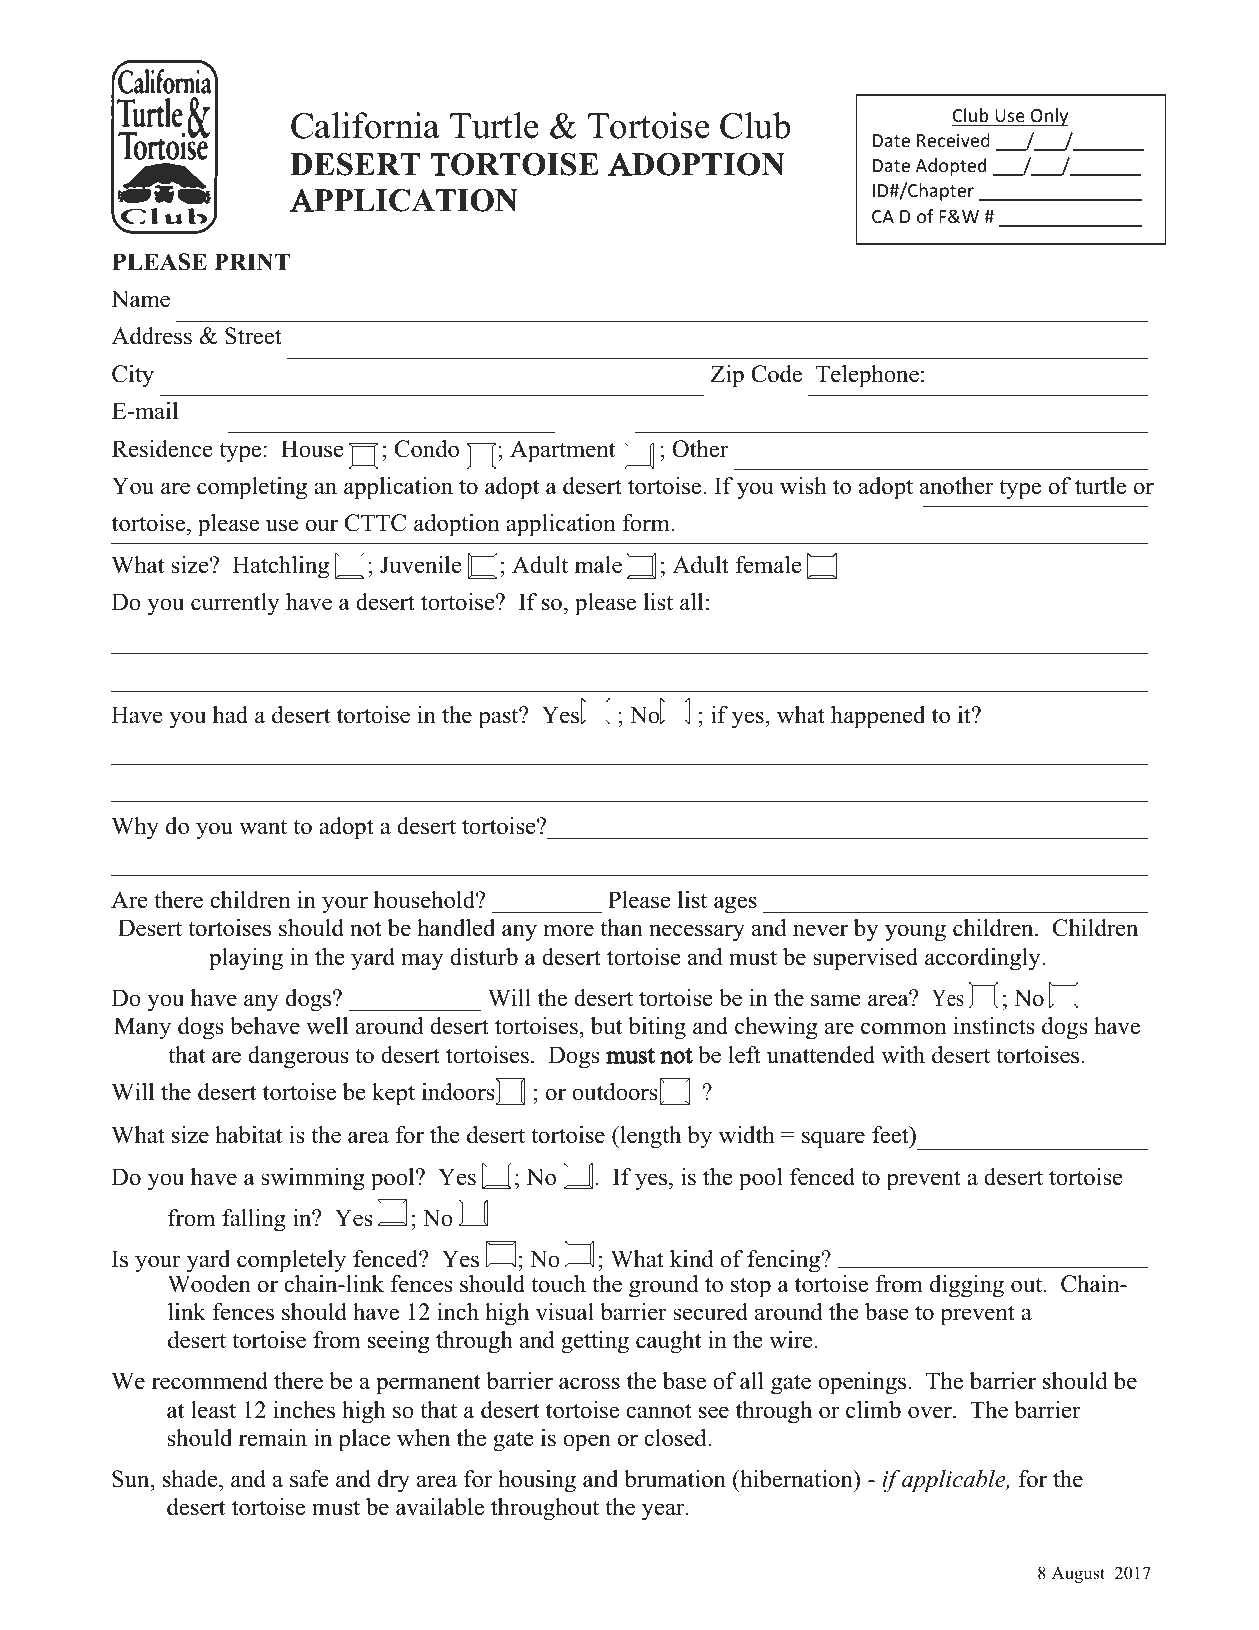  Describe the element at coordinates (953, 140) in the image. I see `Received` at that location.
